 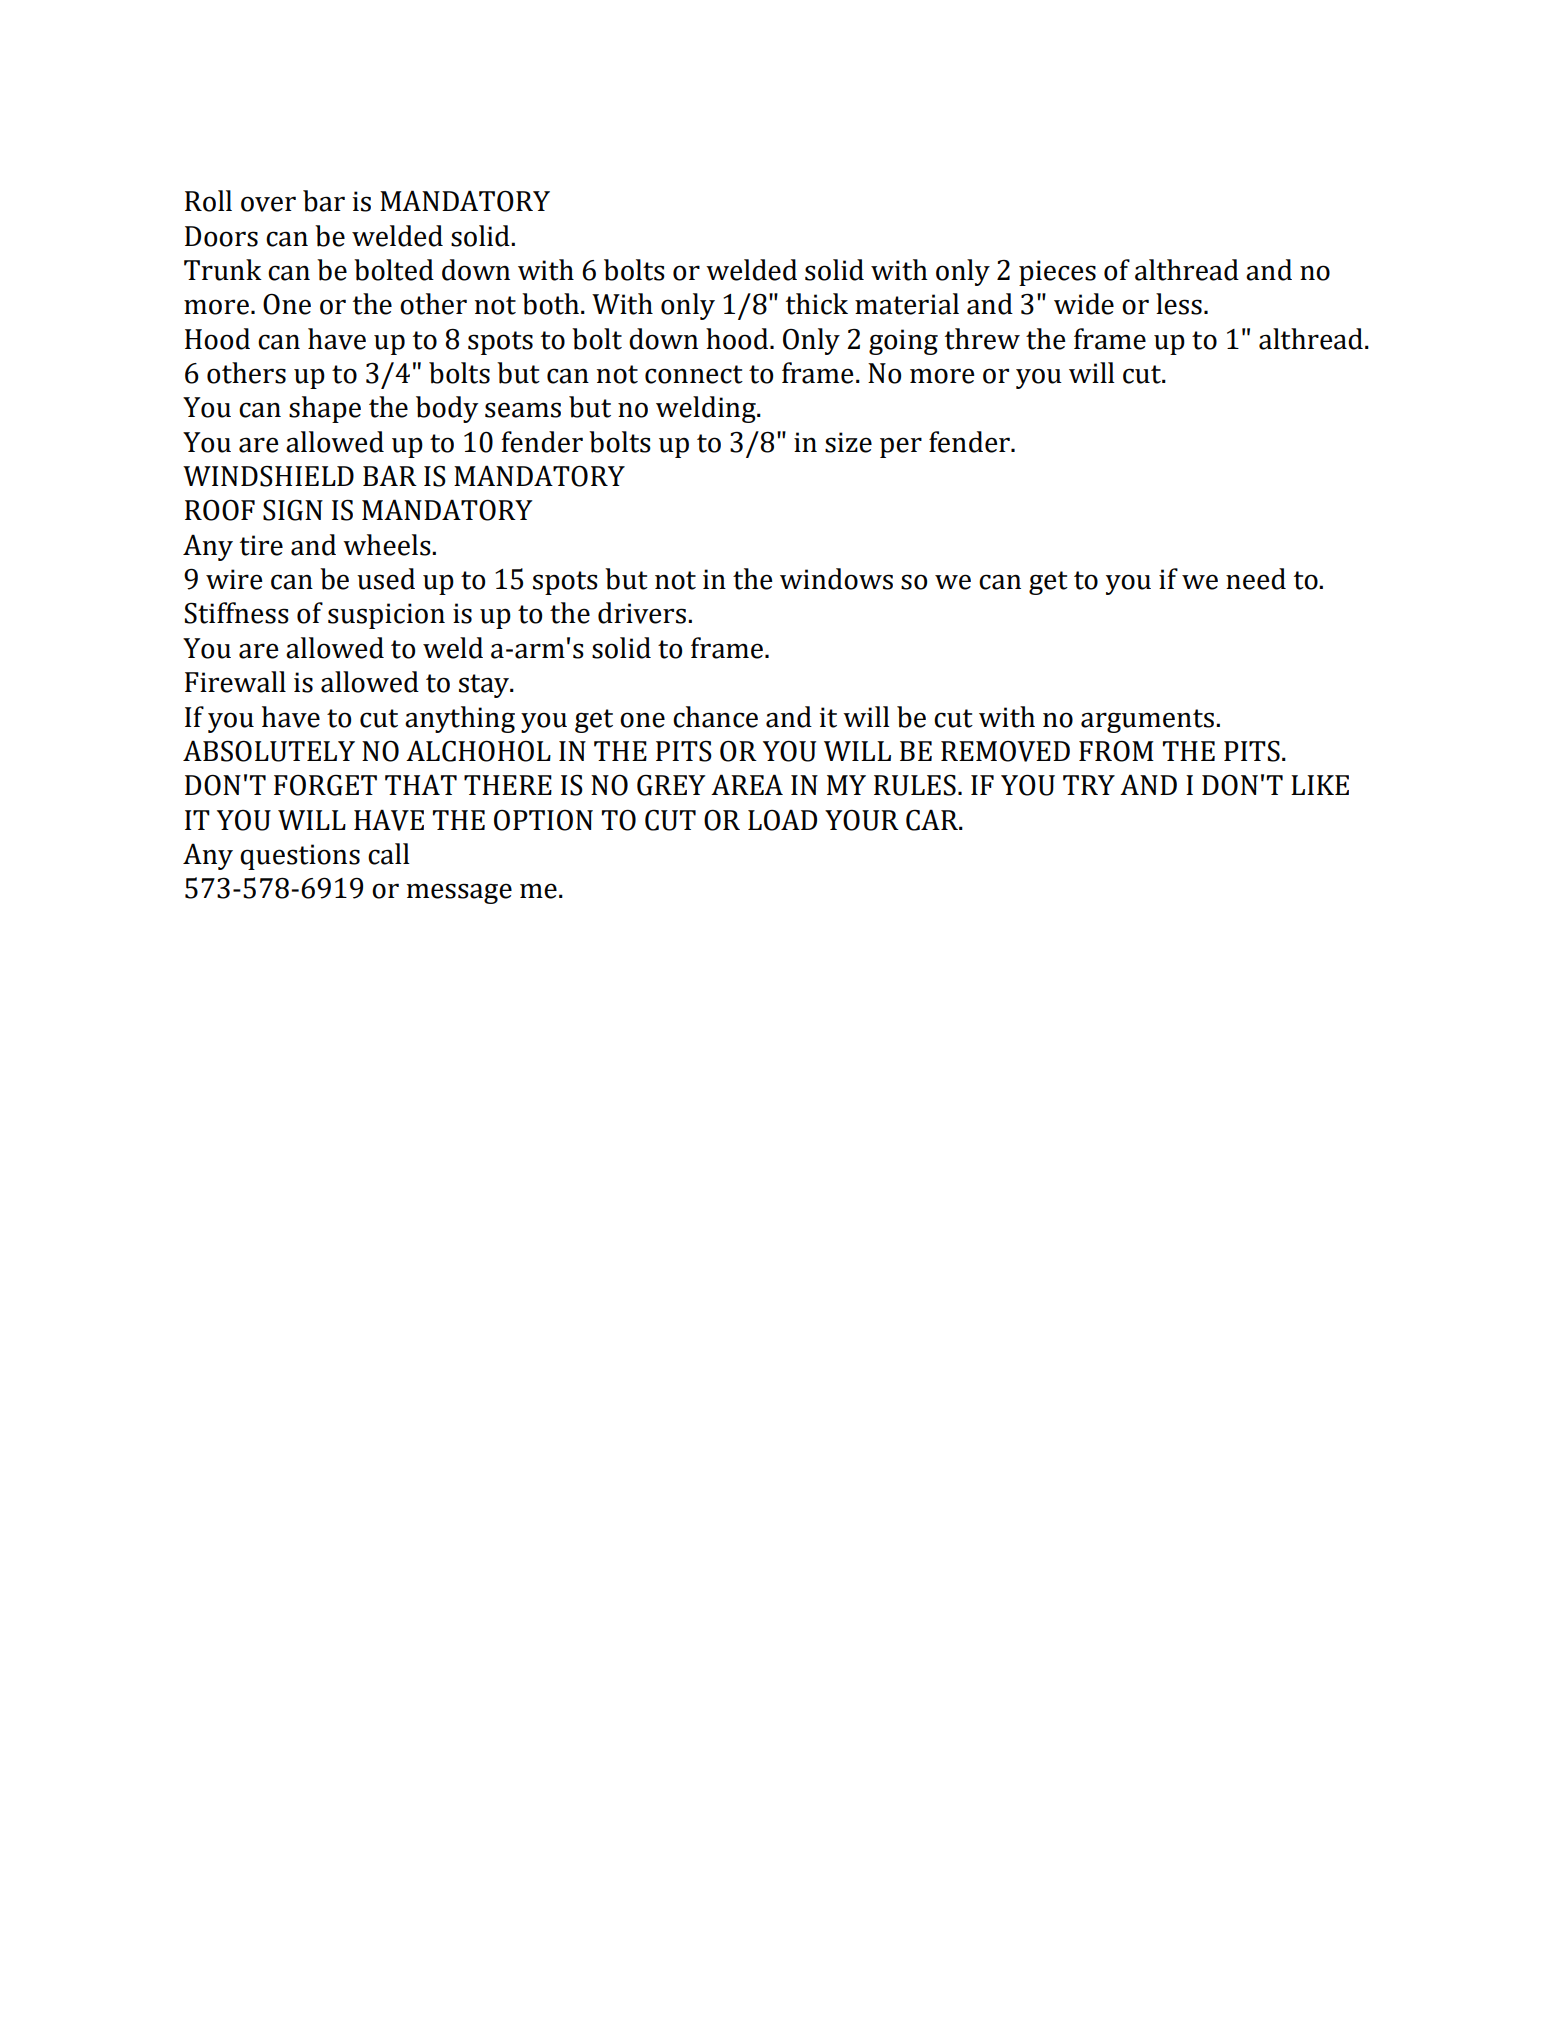 What do you see at coordinates (642, 613) in the page?
I see `drivers` at bounding box center [642, 613].
